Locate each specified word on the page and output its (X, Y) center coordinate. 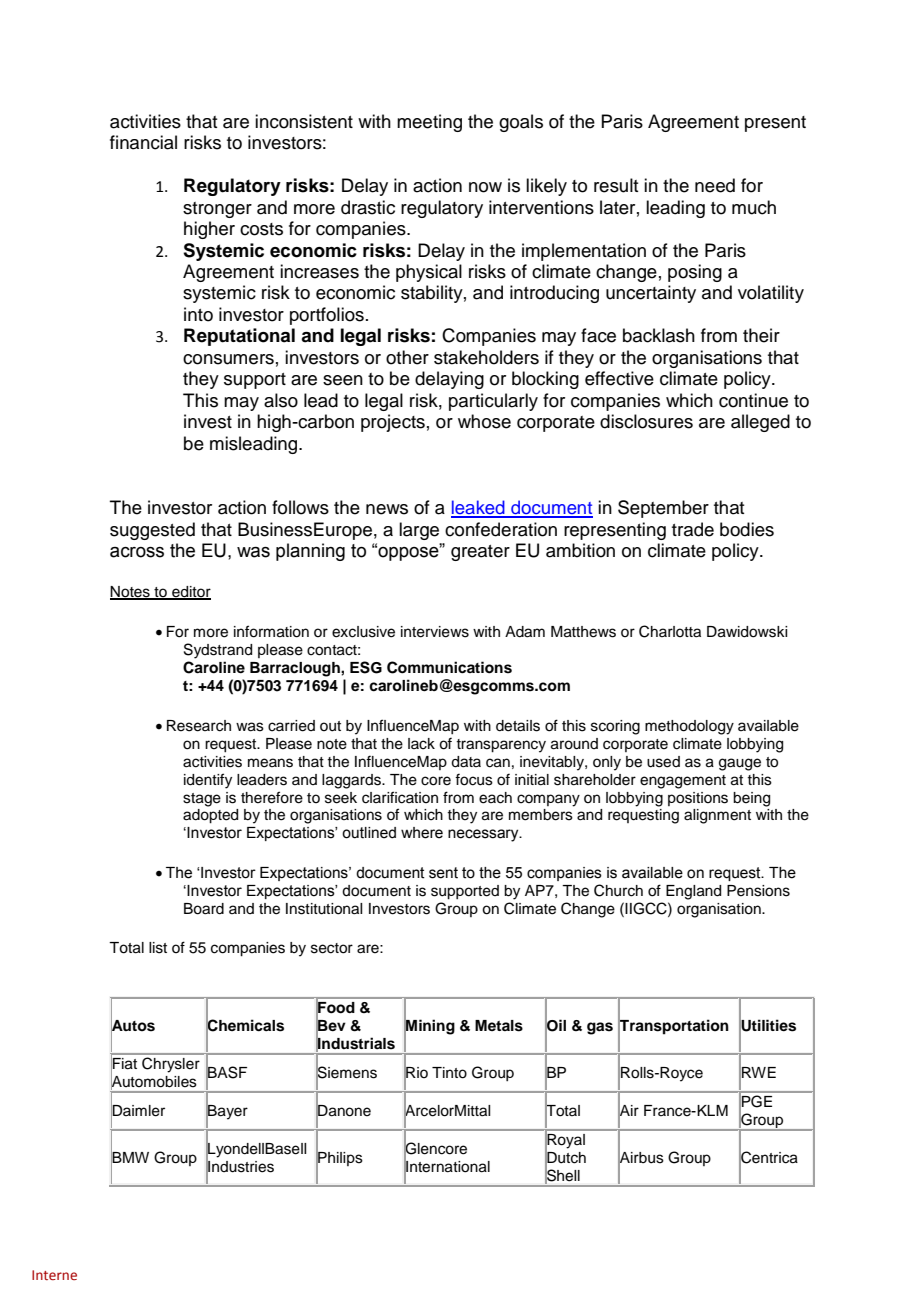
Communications (449, 667)
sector (332, 948)
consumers (228, 359)
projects (393, 423)
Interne (54, 1275)
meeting (429, 123)
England (693, 892)
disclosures (646, 421)
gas (600, 1028)
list (158, 948)
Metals (499, 1026)
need (715, 185)
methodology (689, 727)
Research (199, 726)
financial (143, 142)
